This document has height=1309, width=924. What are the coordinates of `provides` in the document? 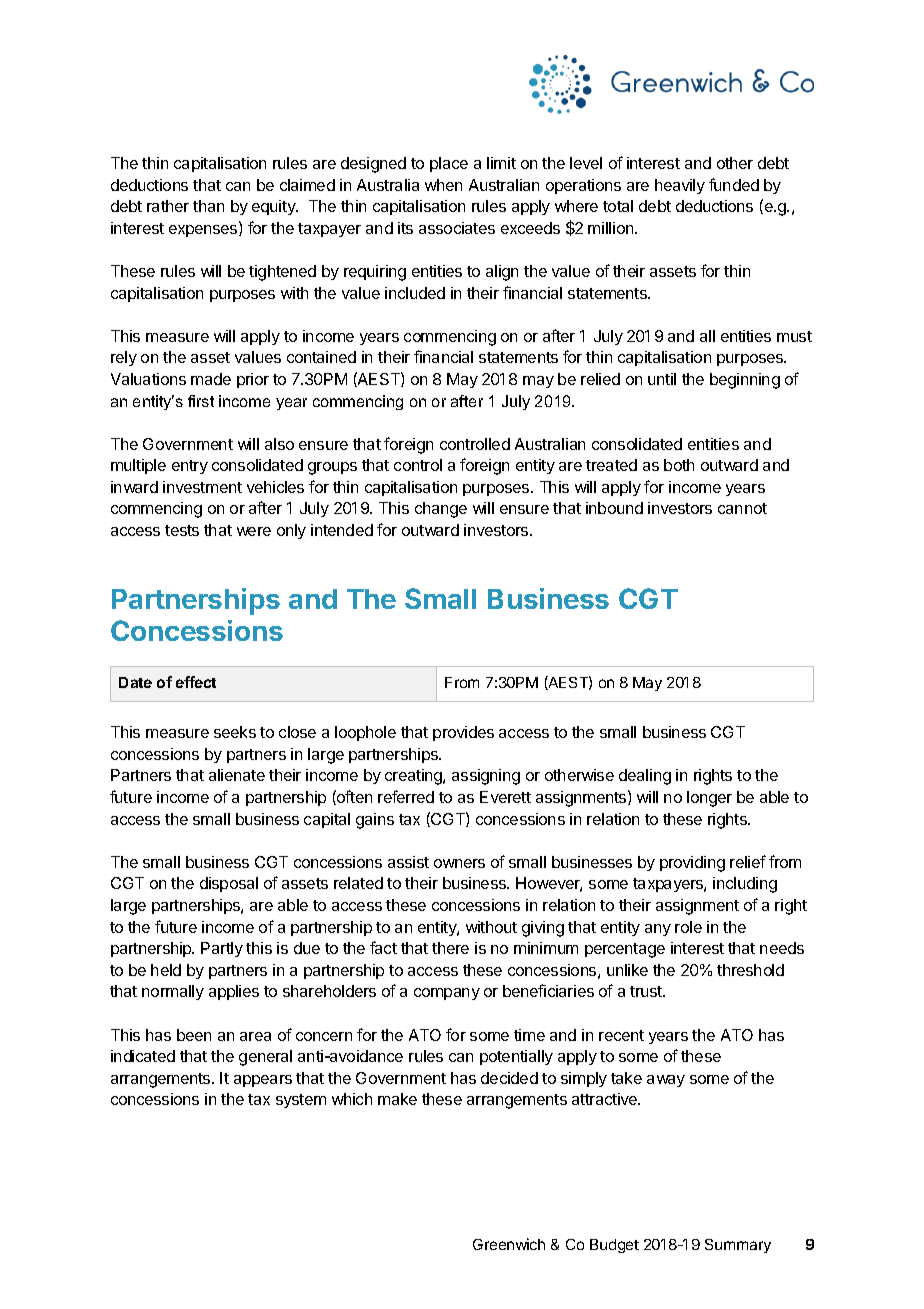 It's located at (463, 733).
